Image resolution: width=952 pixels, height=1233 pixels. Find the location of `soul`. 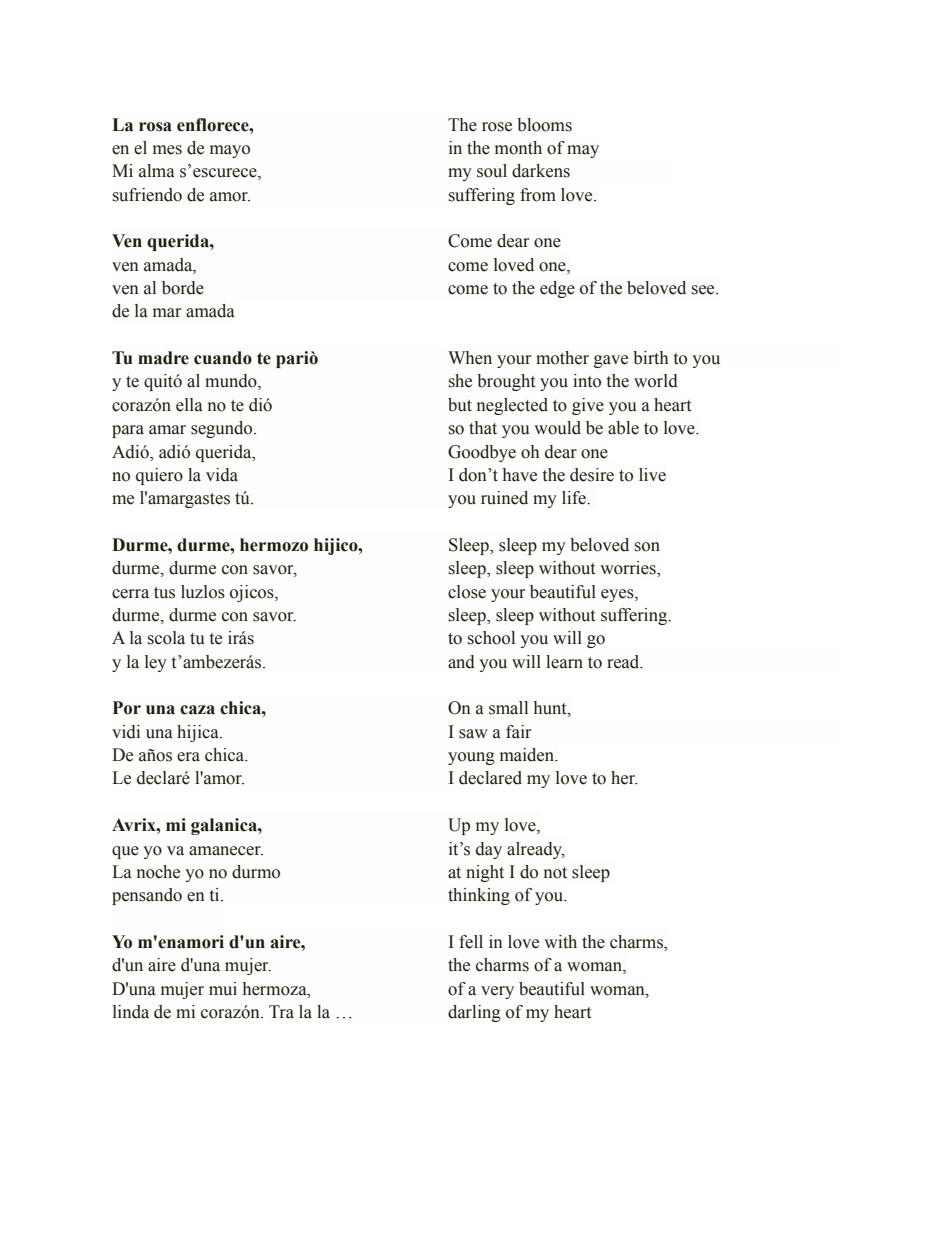

soul is located at coordinates (492, 171).
